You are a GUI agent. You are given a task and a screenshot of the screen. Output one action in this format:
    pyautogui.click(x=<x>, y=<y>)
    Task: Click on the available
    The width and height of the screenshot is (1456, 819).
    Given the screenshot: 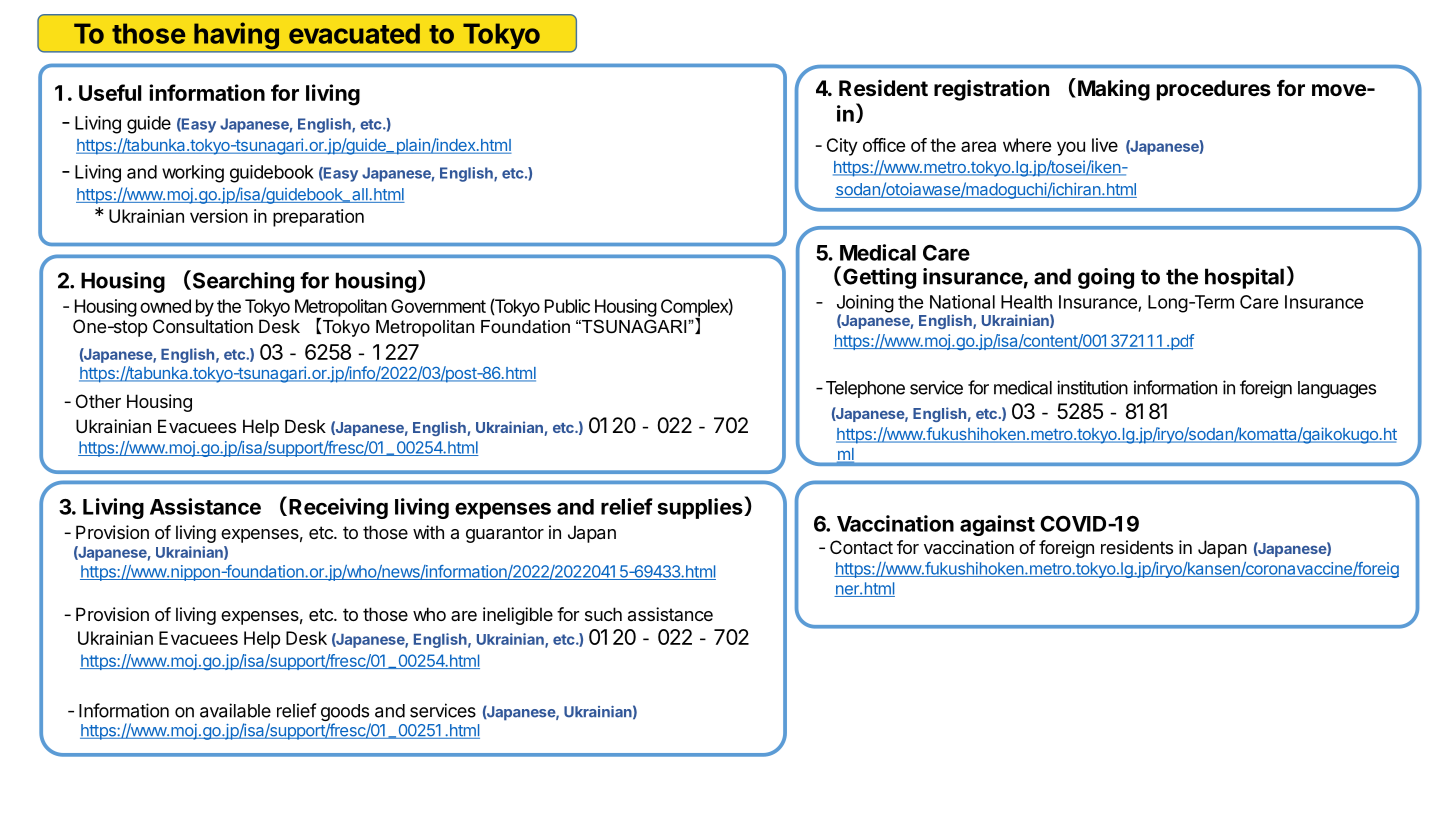 What is the action you would take?
    pyautogui.click(x=235, y=710)
